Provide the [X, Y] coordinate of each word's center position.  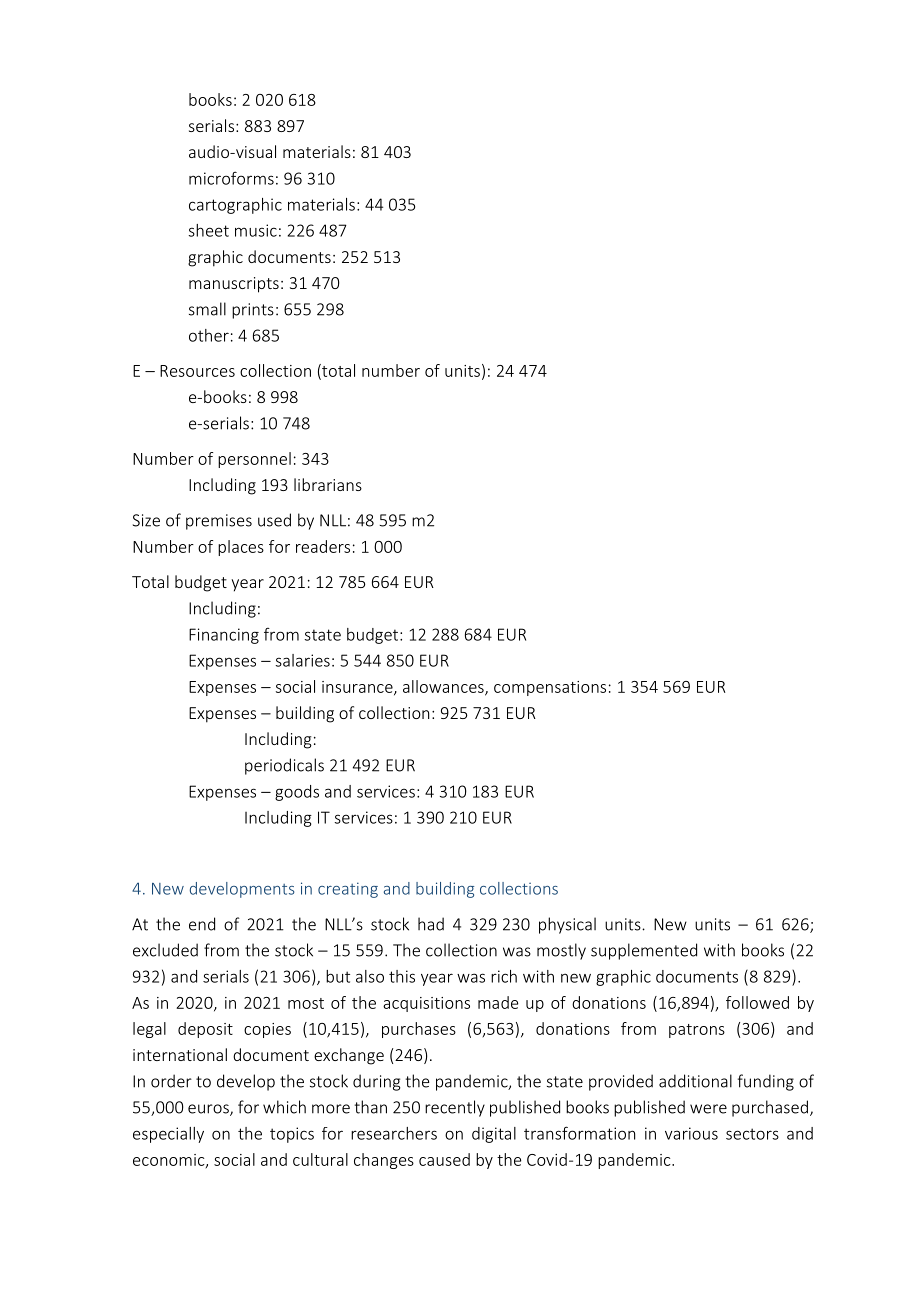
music [256, 230]
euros [209, 1110]
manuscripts [234, 285]
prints [253, 311]
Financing [224, 636]
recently [455, 1108]
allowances [444, 687]
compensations [550, 688]
